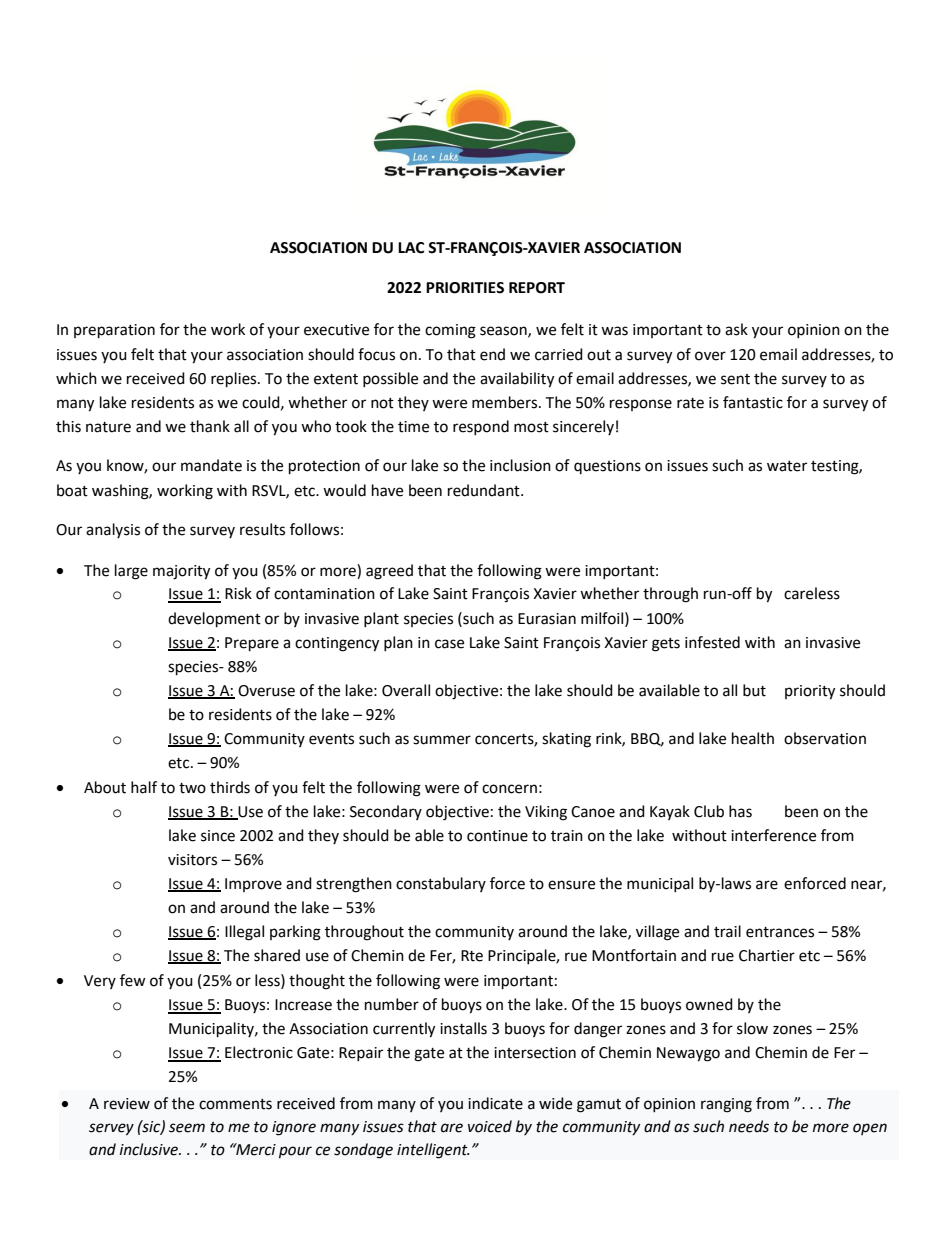 The height and width of the screenshot is (1233, 952). I want to click on PRIORITIES, so click(465, 288).
